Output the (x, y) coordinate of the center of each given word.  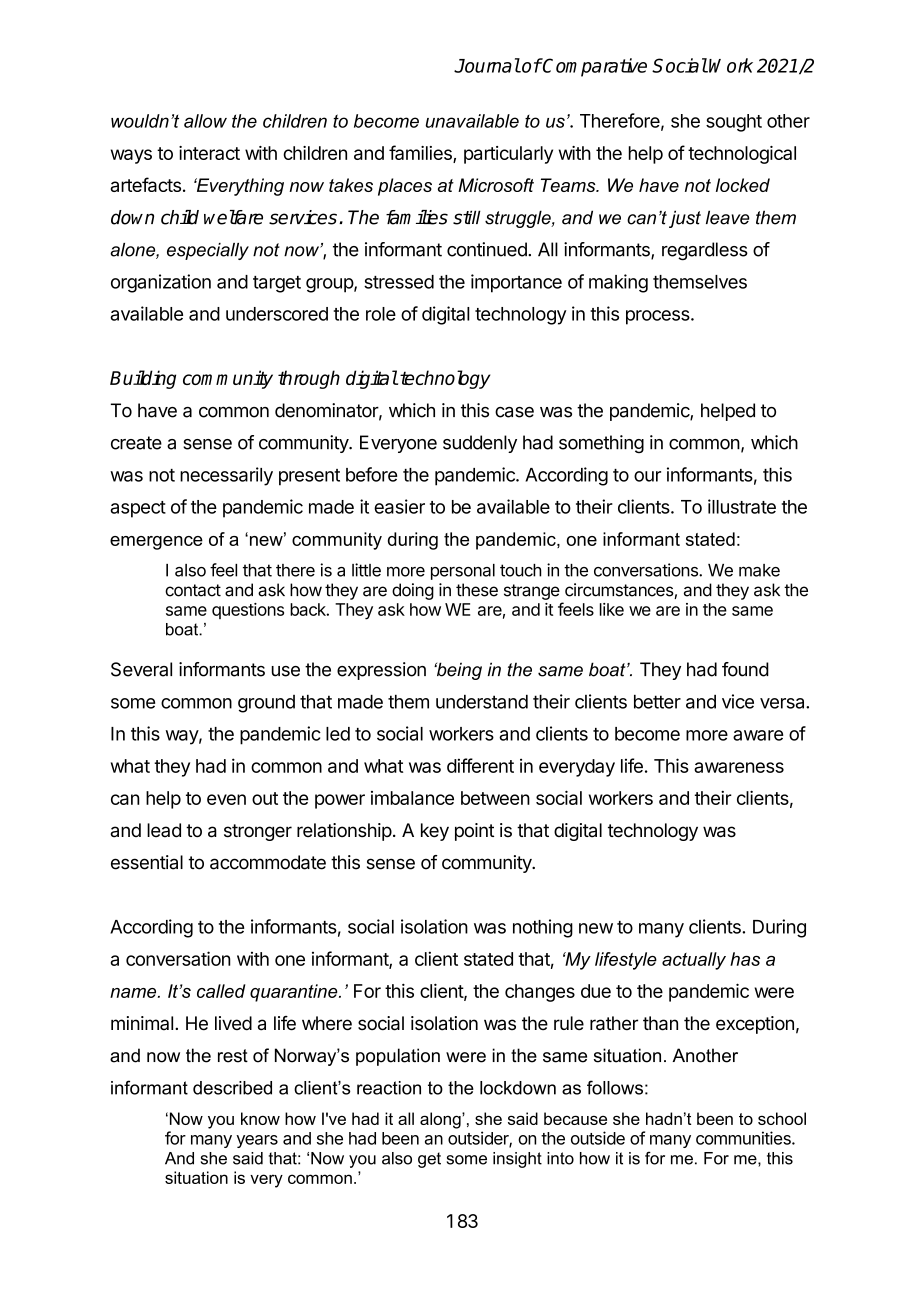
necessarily (226, 476)
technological (742, 155)
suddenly (480, 444)
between (495, 798)
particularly (508, 155)
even (226, 799)
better (657, 701)
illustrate (742, 506)
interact (209, 153)
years (257, 1141)
